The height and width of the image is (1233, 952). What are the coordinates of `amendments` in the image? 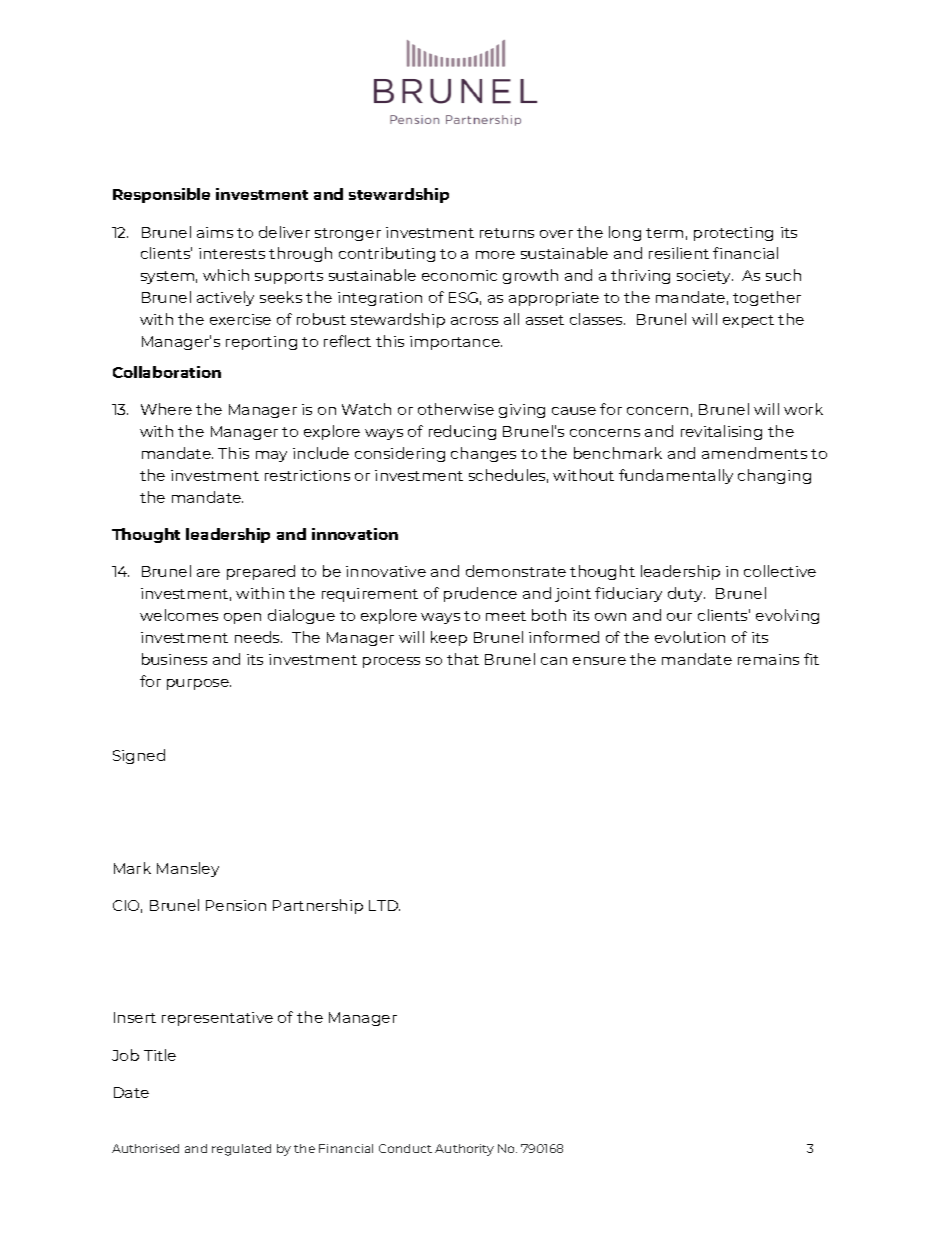 It's located at (754, 453).
